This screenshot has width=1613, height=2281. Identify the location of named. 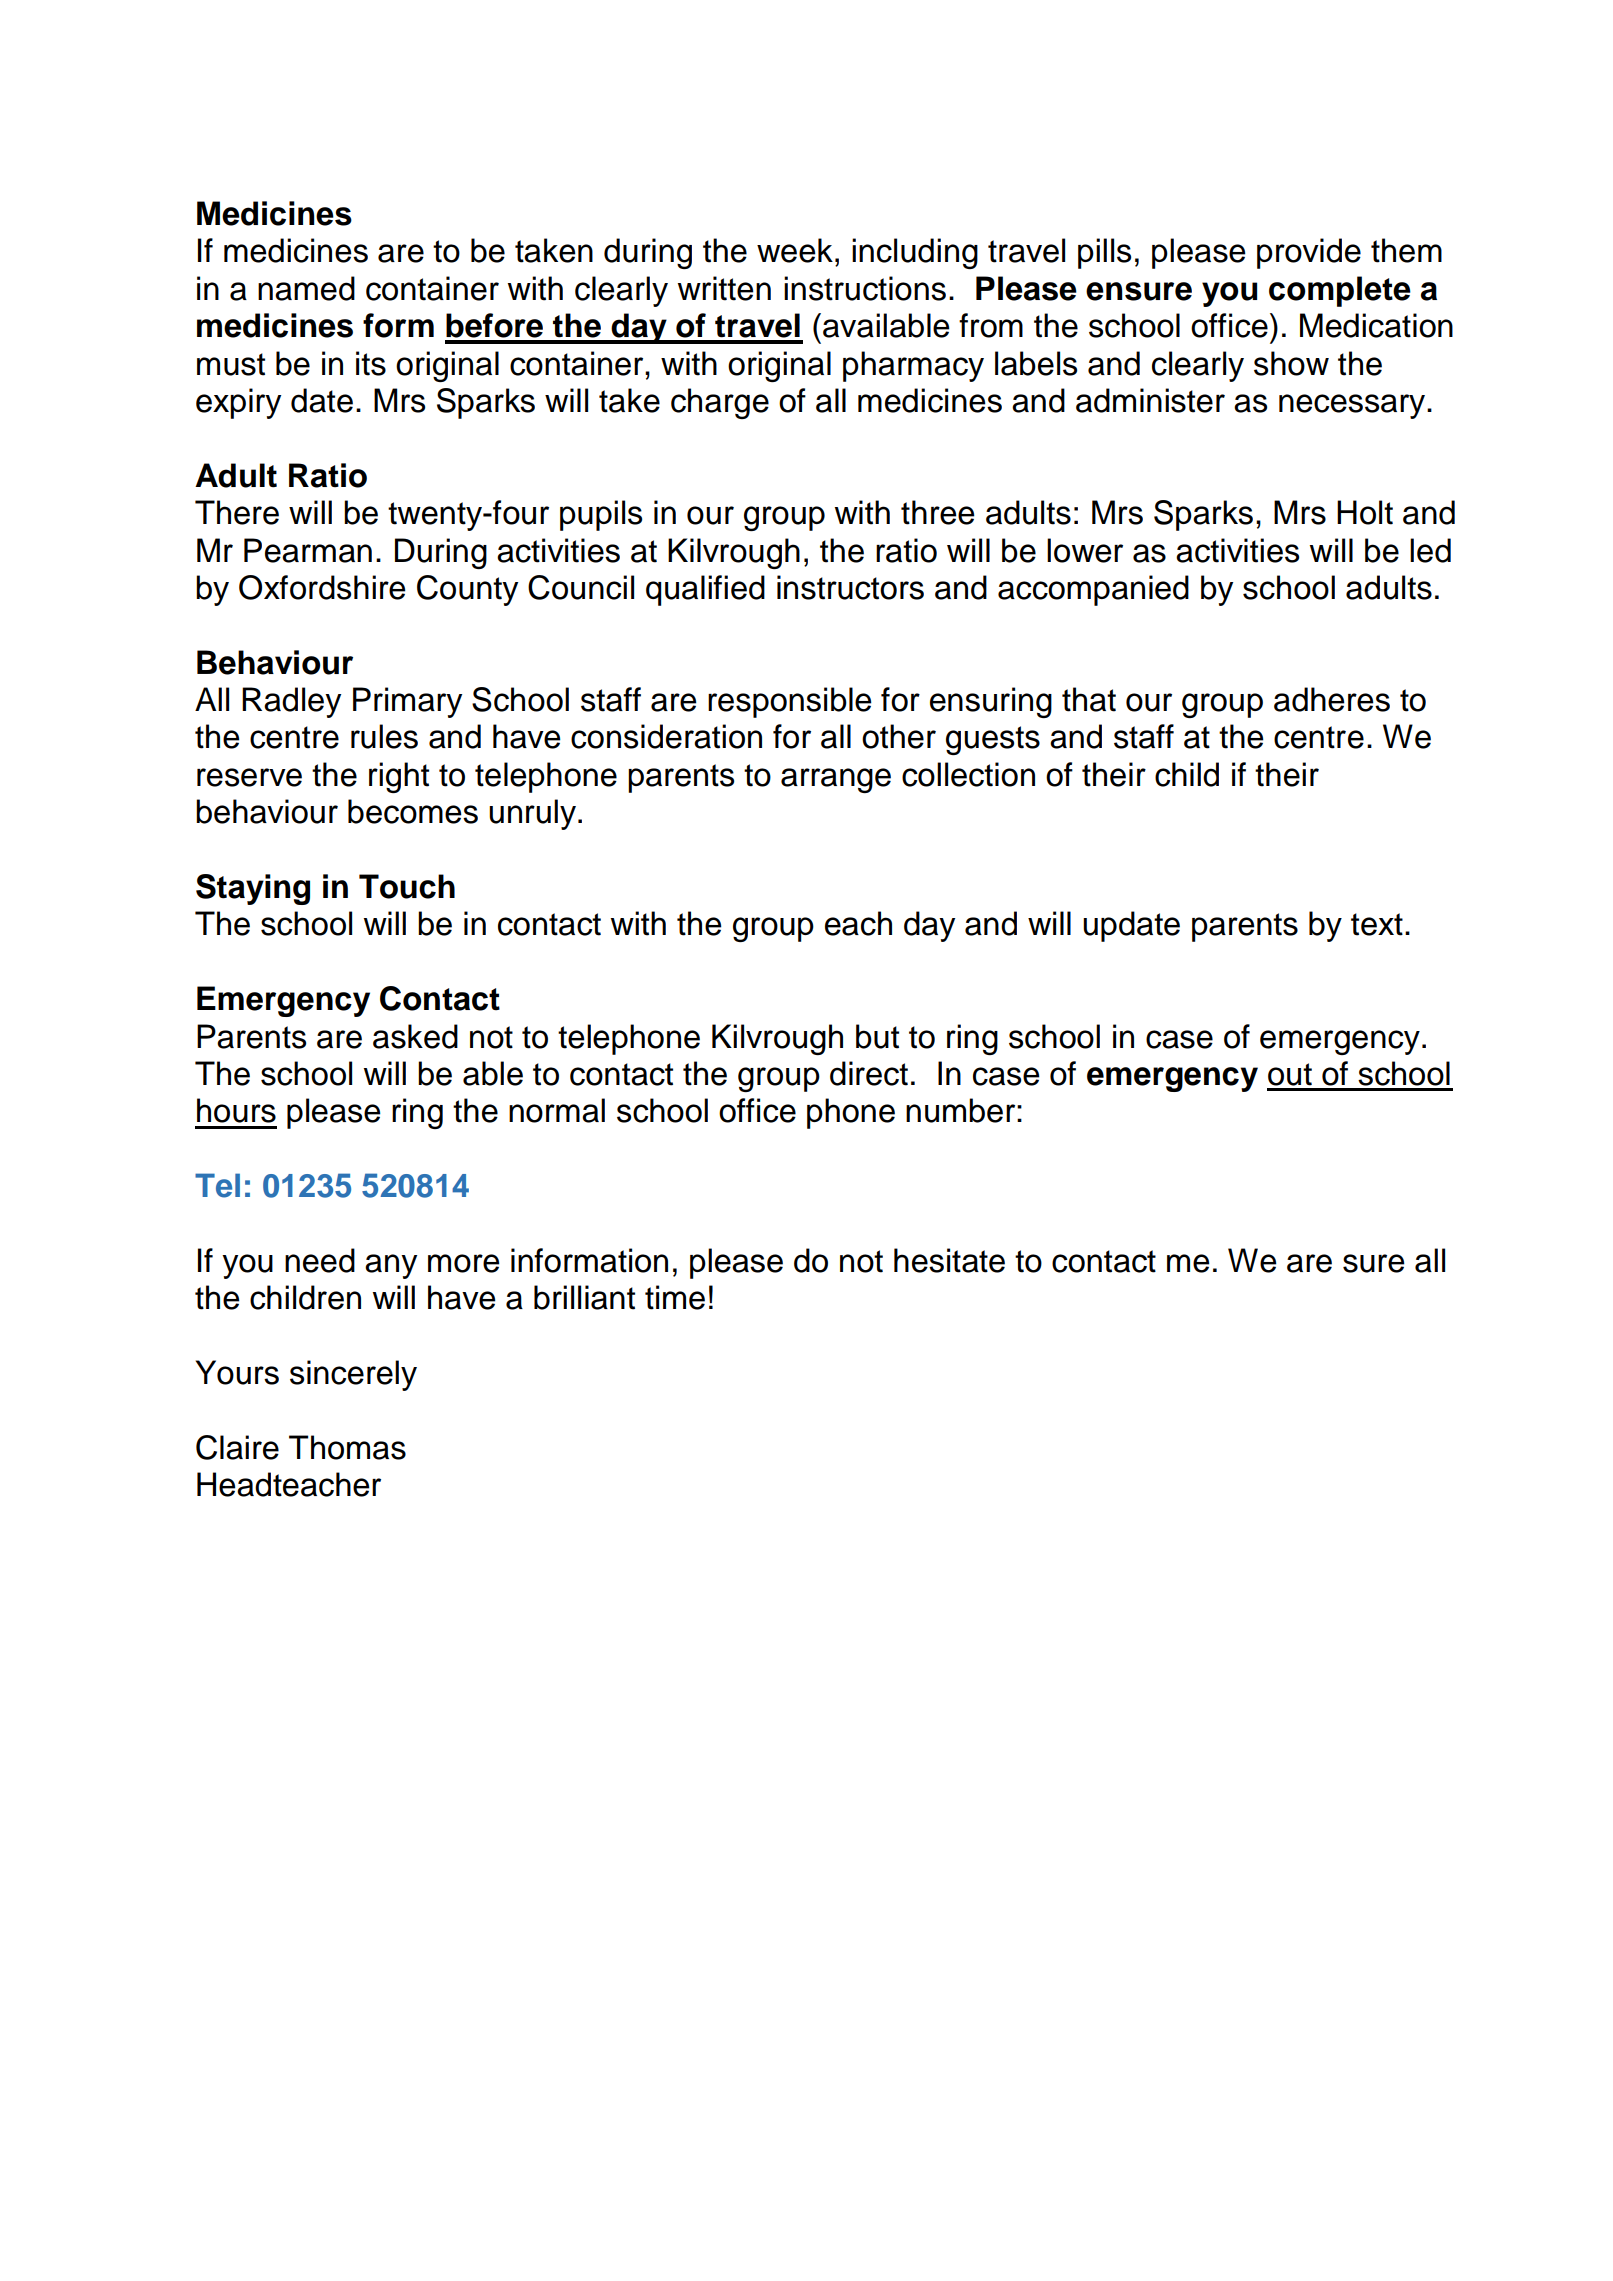
(306, 288).
